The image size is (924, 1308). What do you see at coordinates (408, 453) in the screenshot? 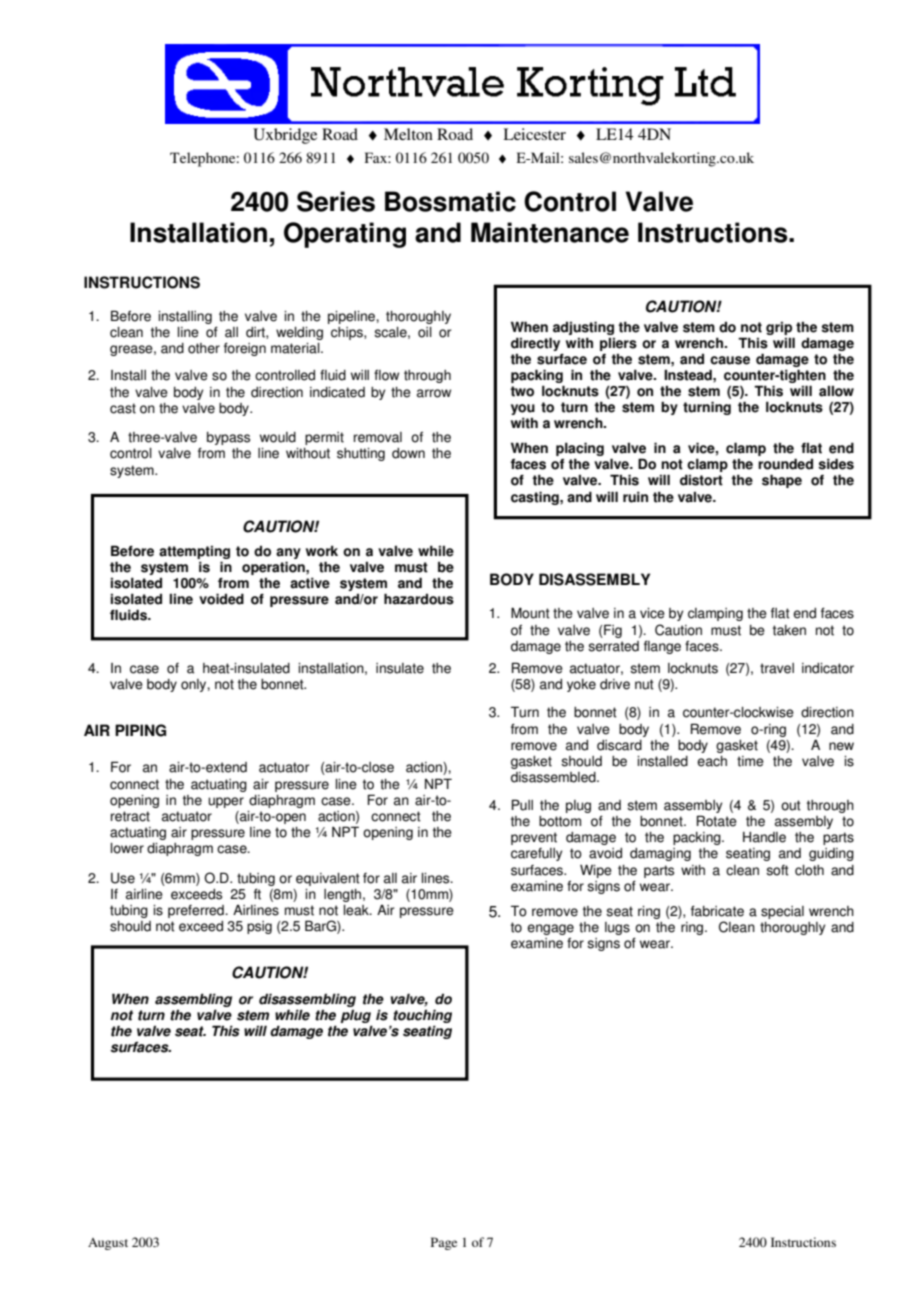
I see `down` at bounding box center [408, 453].
